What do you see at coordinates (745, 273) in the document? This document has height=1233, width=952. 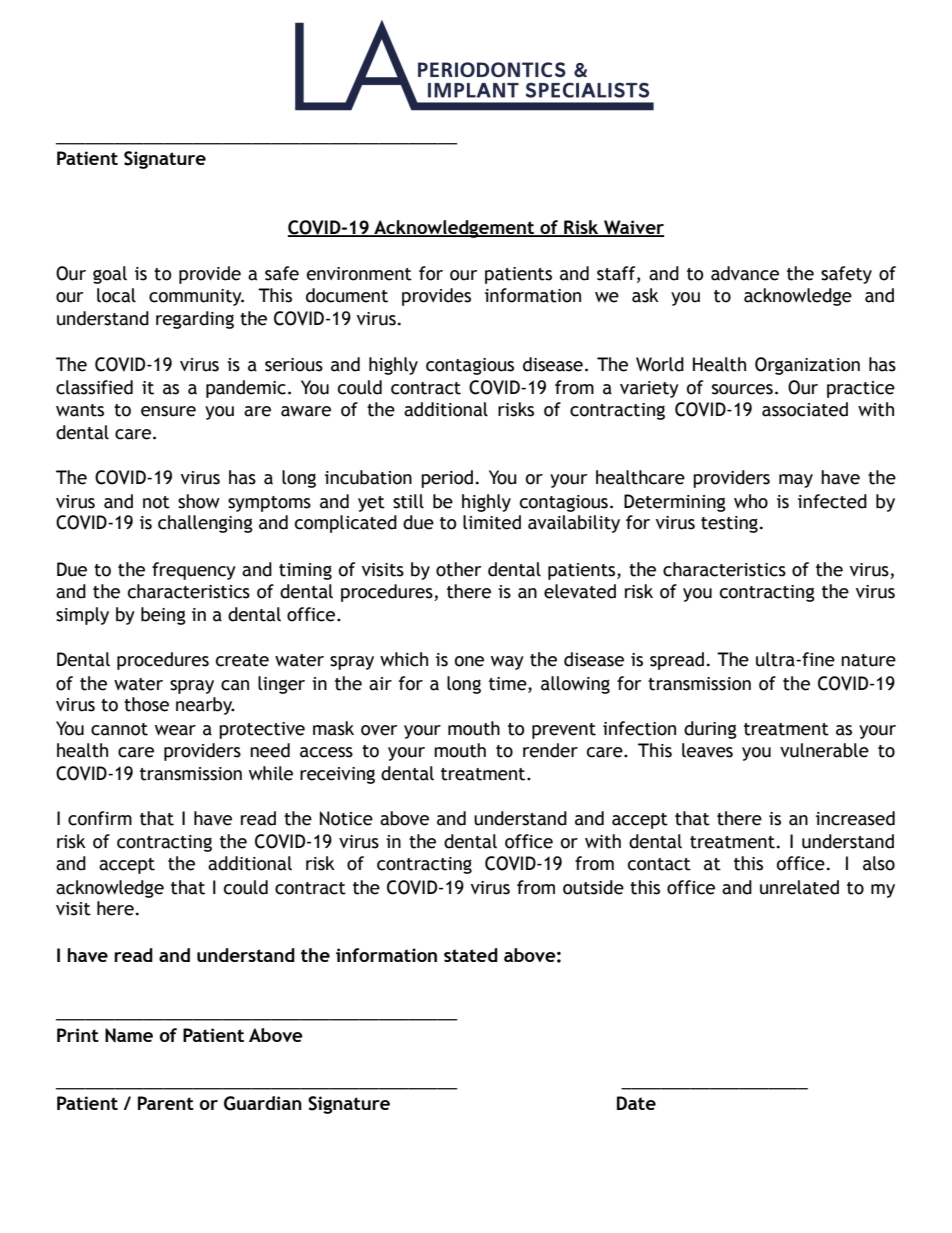 I see `advance` at bounding box center [745, 273].
